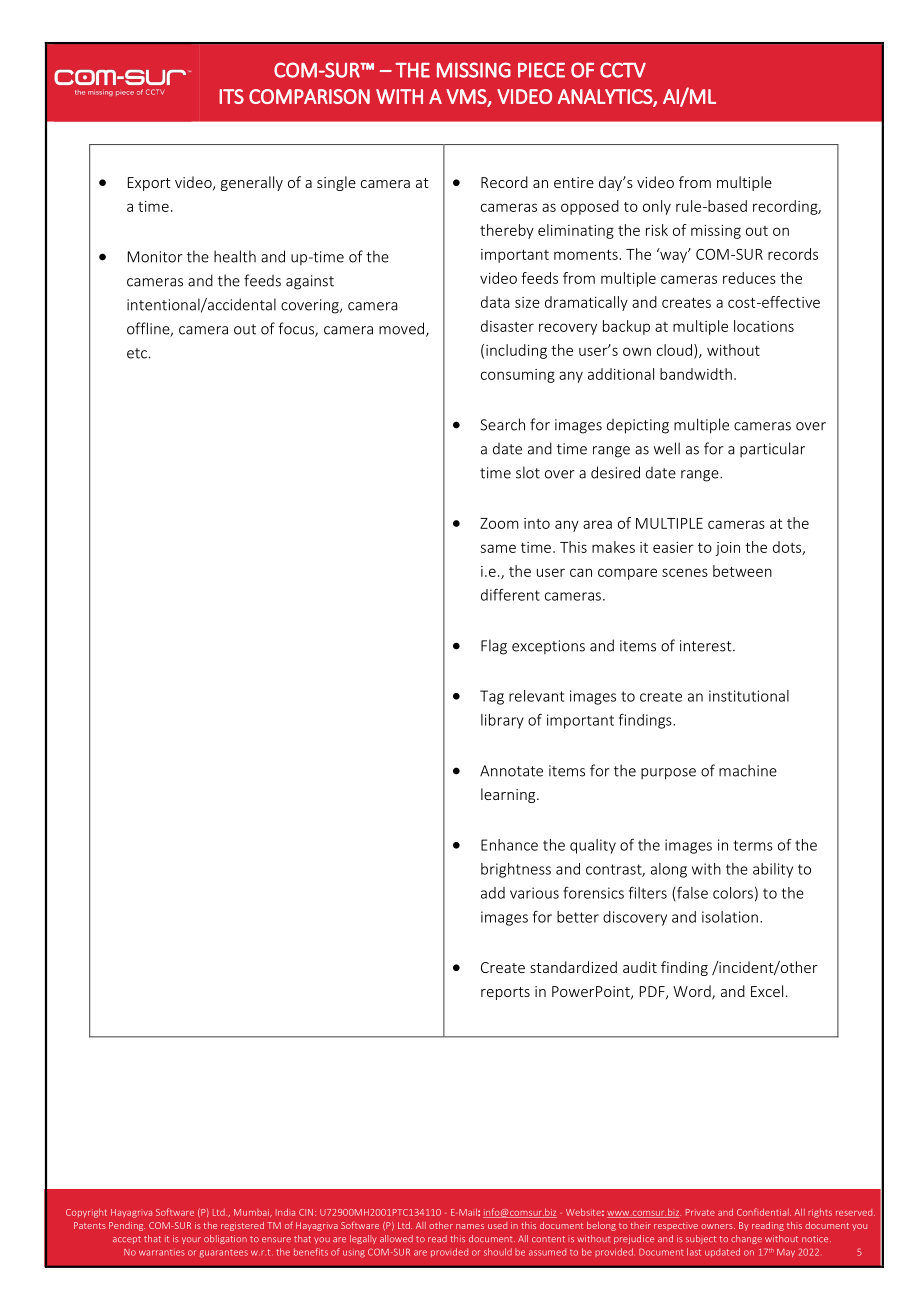 The width and height of the page is (924, 1308). I want to click on isolation, so click(730, 917).
